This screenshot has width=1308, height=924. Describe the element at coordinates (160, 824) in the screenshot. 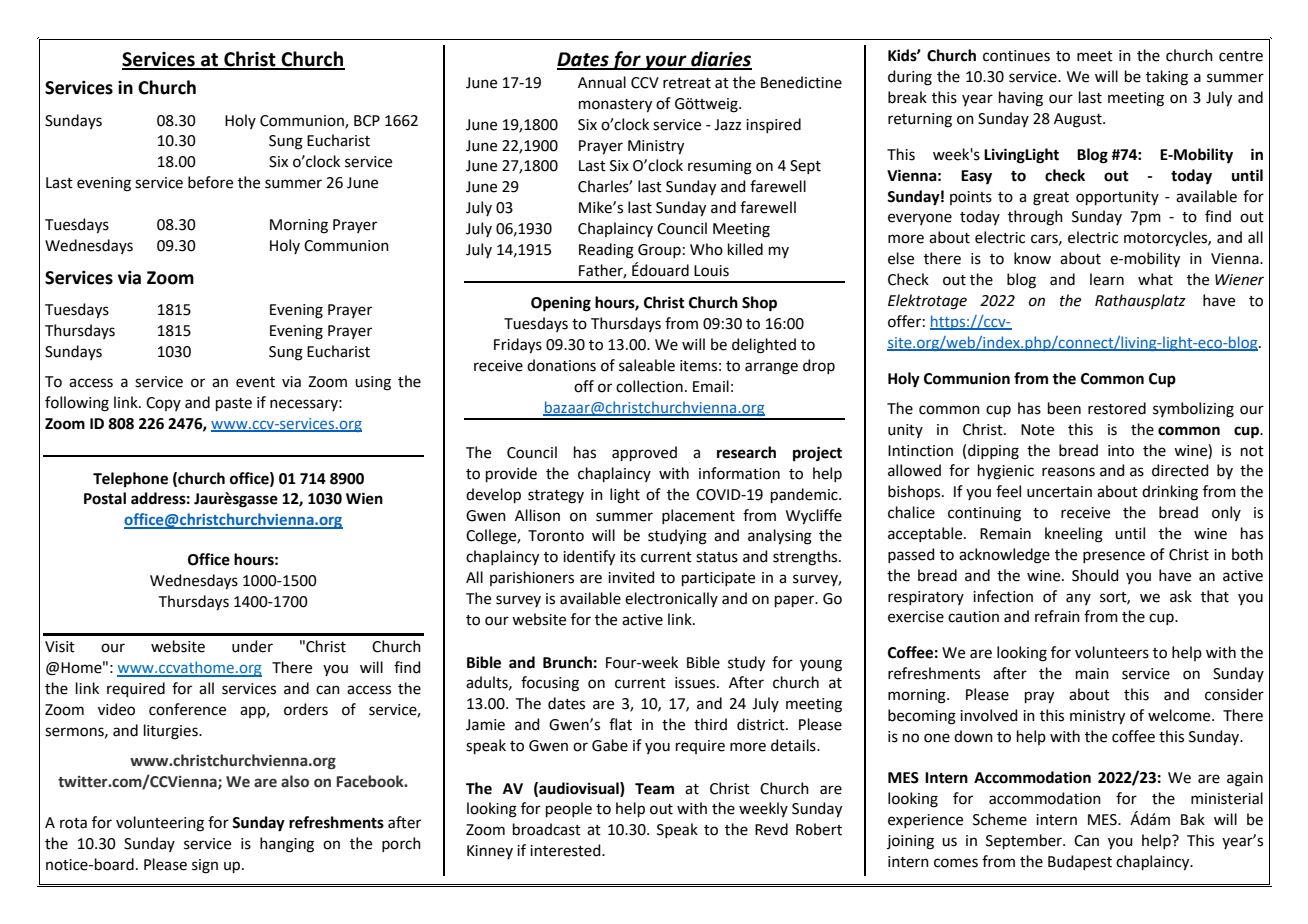

I see `volunteering` at that location.
